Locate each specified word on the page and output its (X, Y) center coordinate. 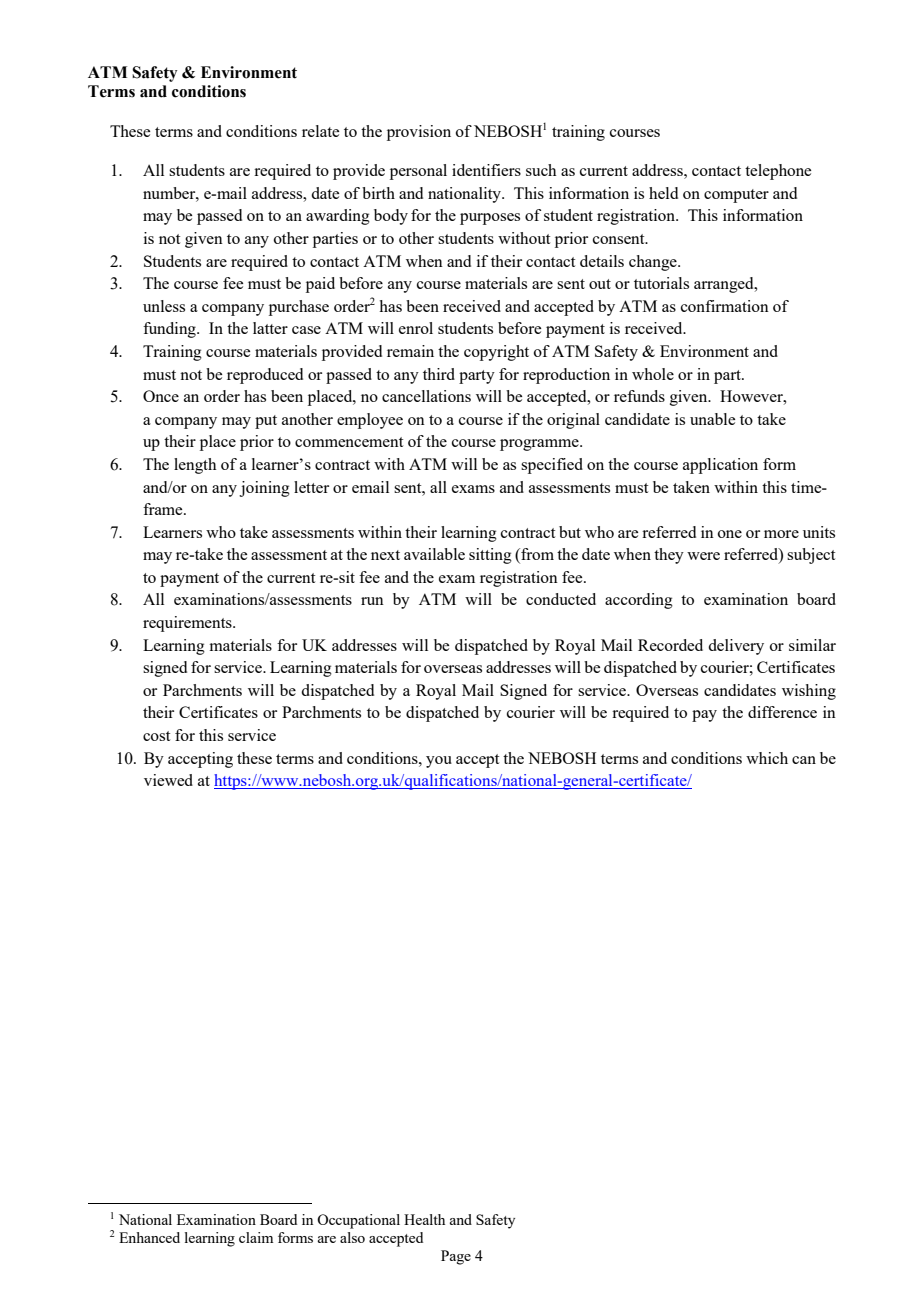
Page (456, 1257)
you (439, 762)
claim (256, 1237)
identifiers (486, 170)
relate (320, 131)
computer (736, 196)
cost (156, 736)
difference (782, 712)
